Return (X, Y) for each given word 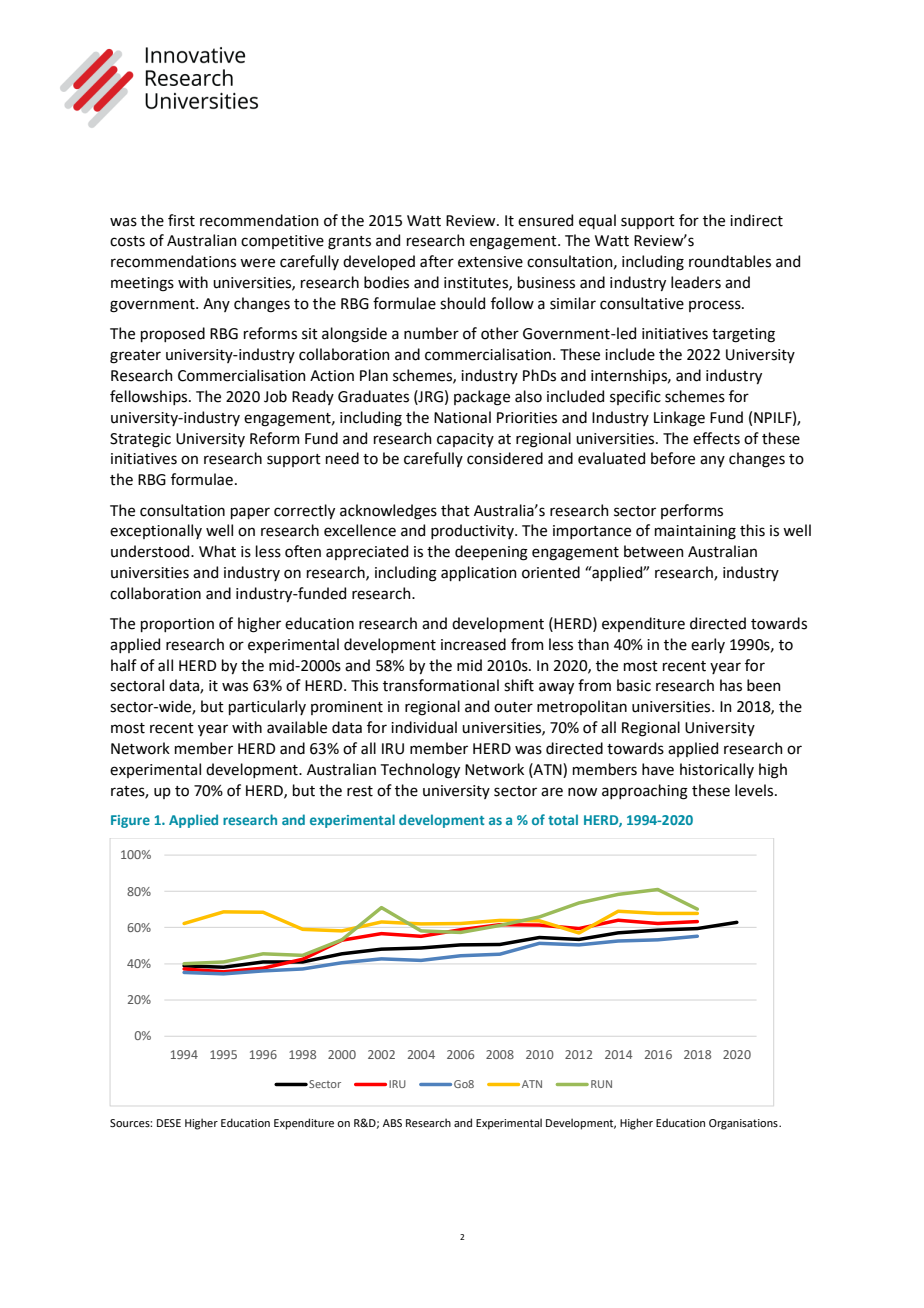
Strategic (140, 440)
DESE (169, 1123)
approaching (645, 792)
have (658, 769)
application (479, 573)
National (462, 417)
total (563, 819)
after (437, 261)
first (181, 220)
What (217, 551)
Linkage (679, 419)
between (654, 551)
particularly (267, 707)
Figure (130, 821)
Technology (420, 771)
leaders (696, 282)
